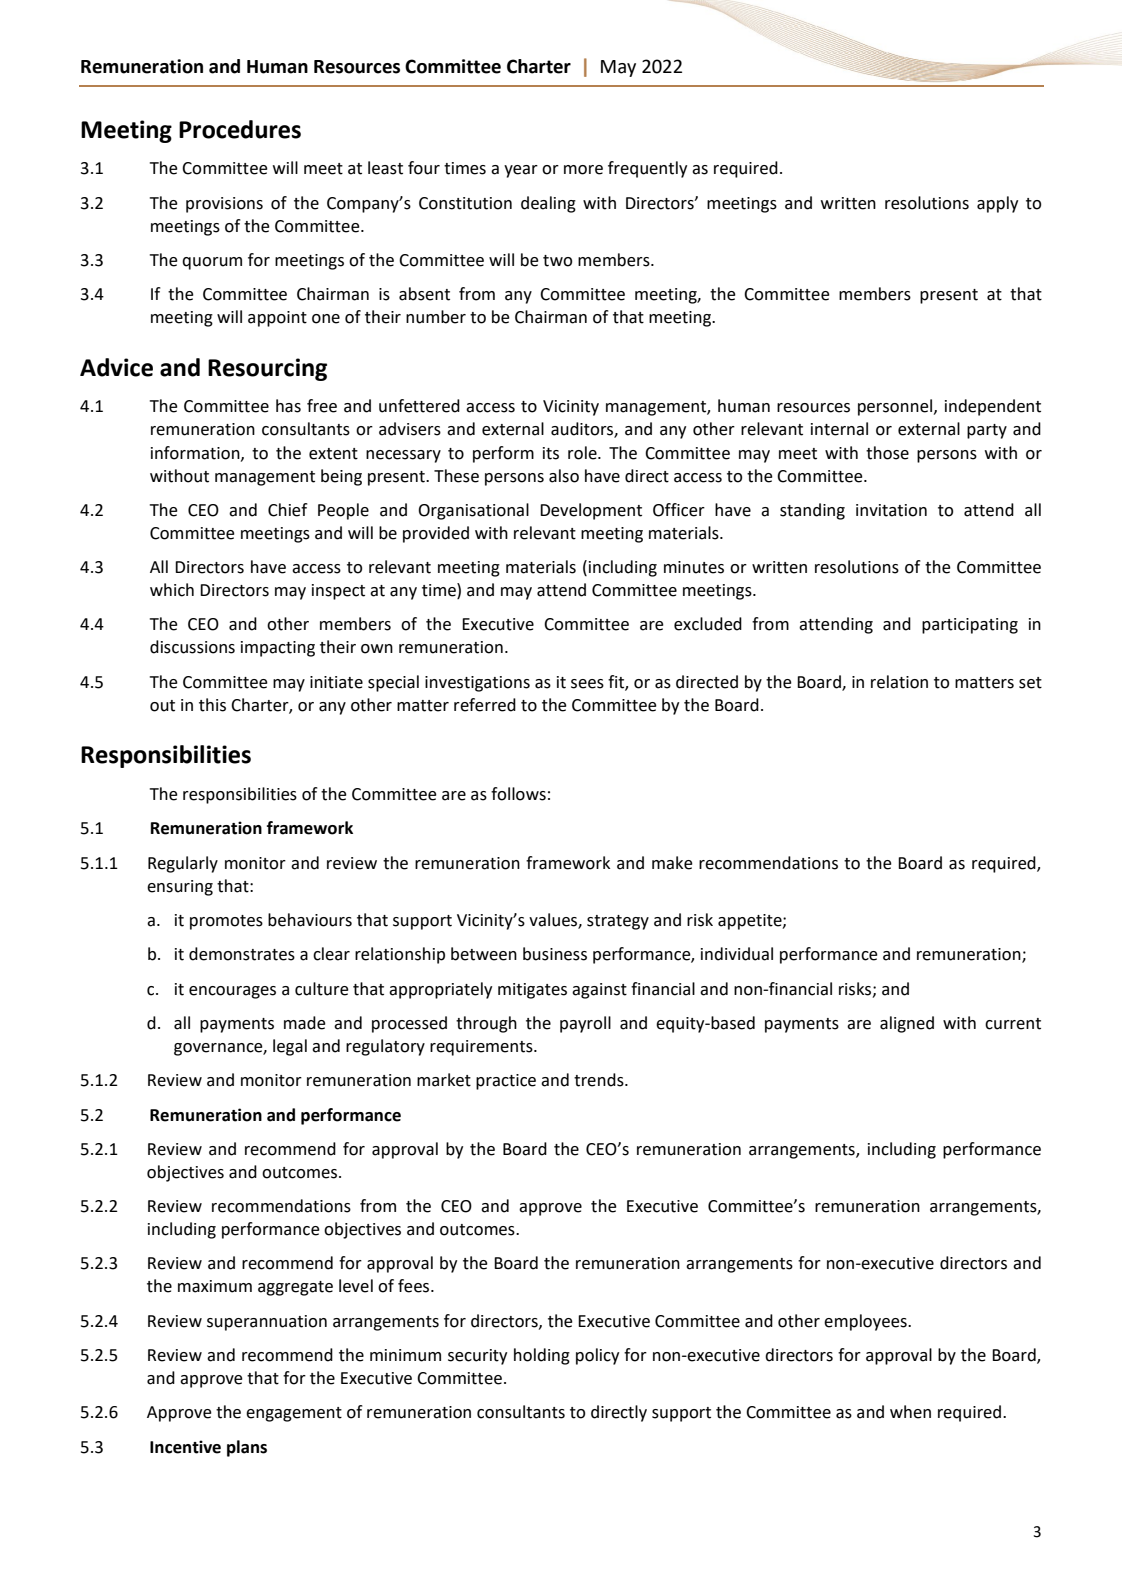  What do you see at coordinates (907, 1024) in the screenshot?
I see `aligned` at bounding box center [907, 1024].
